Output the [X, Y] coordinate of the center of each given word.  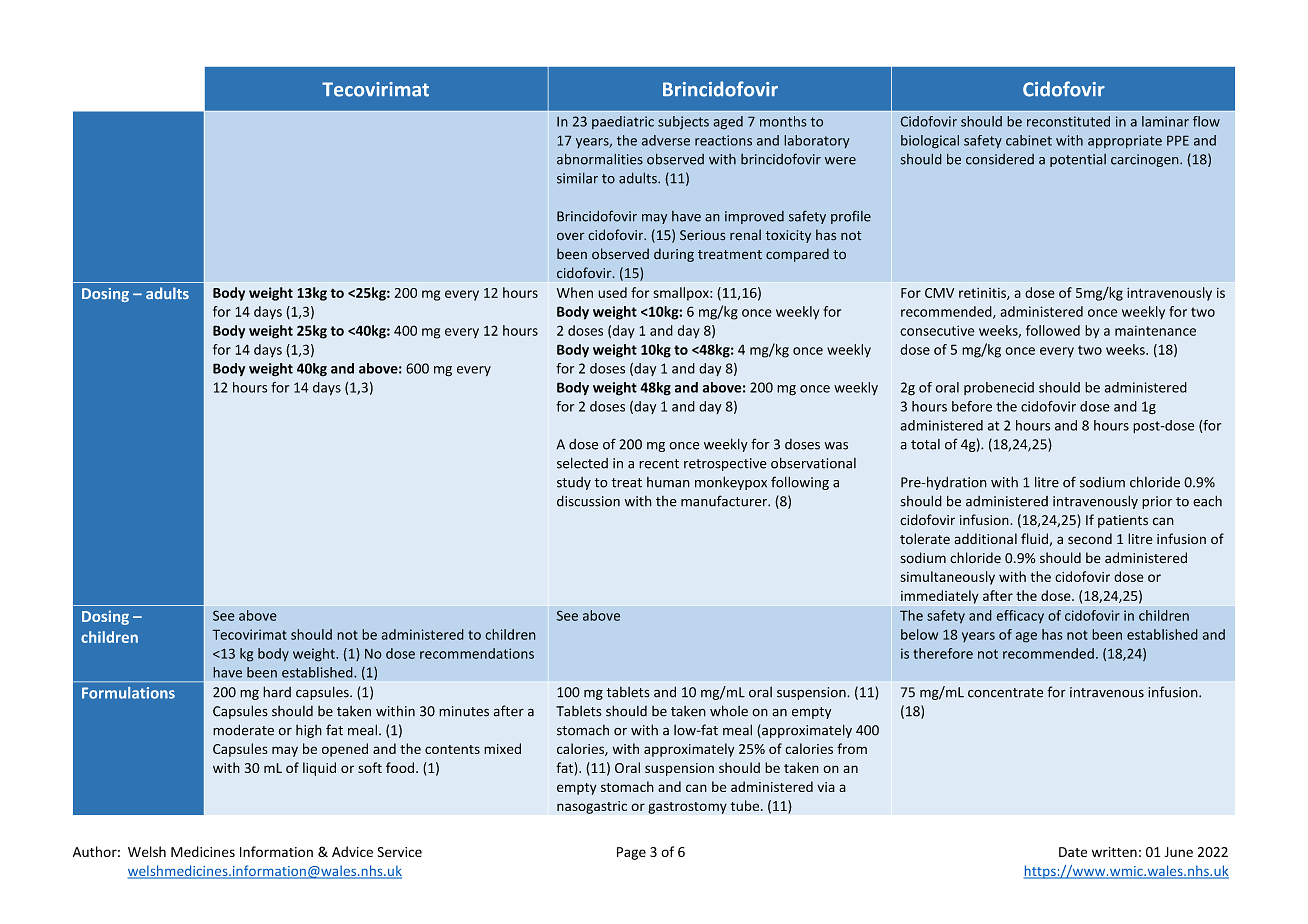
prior [1157, 502]
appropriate [1125, 141]
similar [577, 178]
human [668, 482]
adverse [665, 140]
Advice [352, 851]
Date [1073, 852]
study [574, 483]
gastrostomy [687, 808]
